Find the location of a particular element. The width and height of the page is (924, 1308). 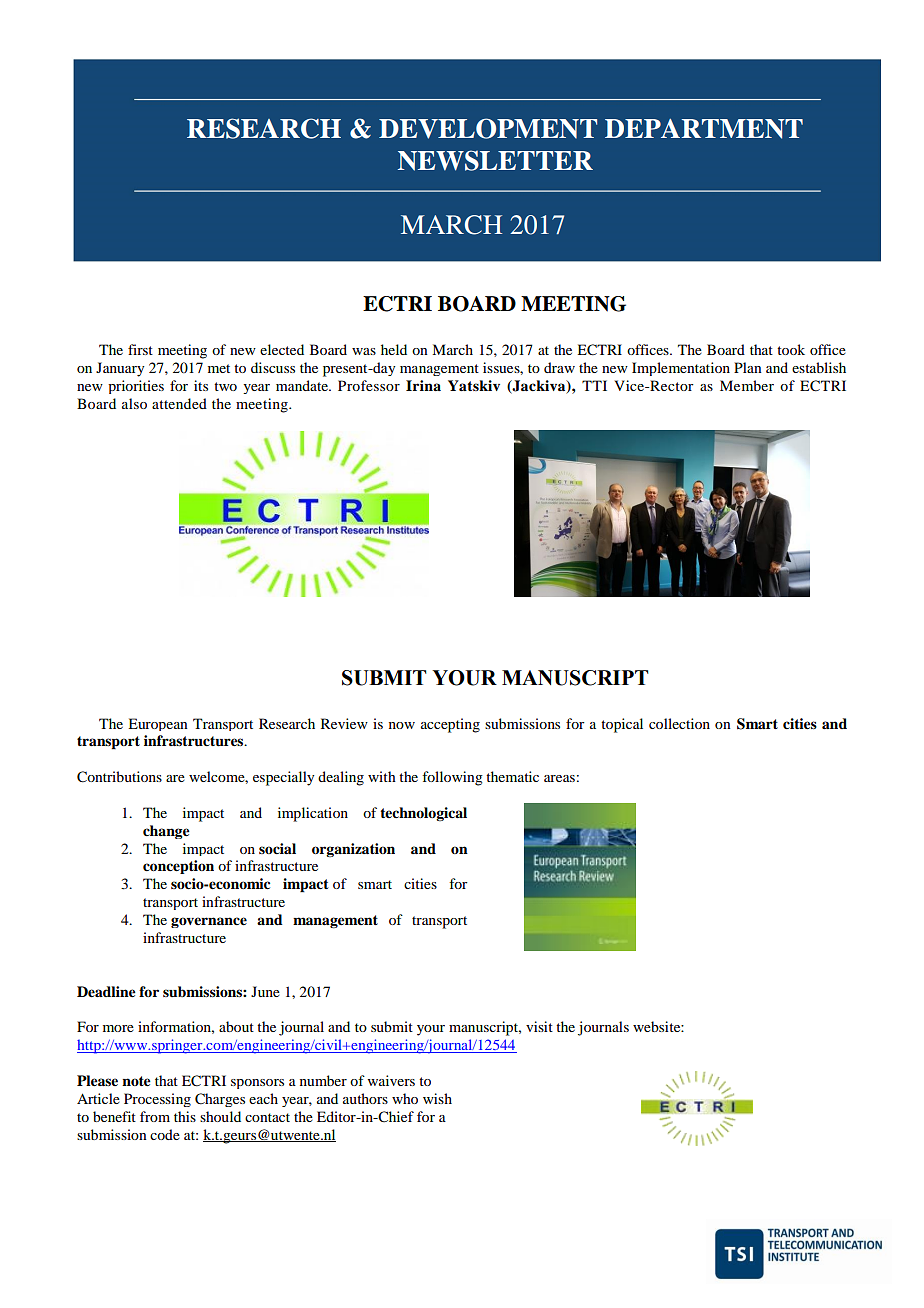

this is located at coordinates (185, 1116).
